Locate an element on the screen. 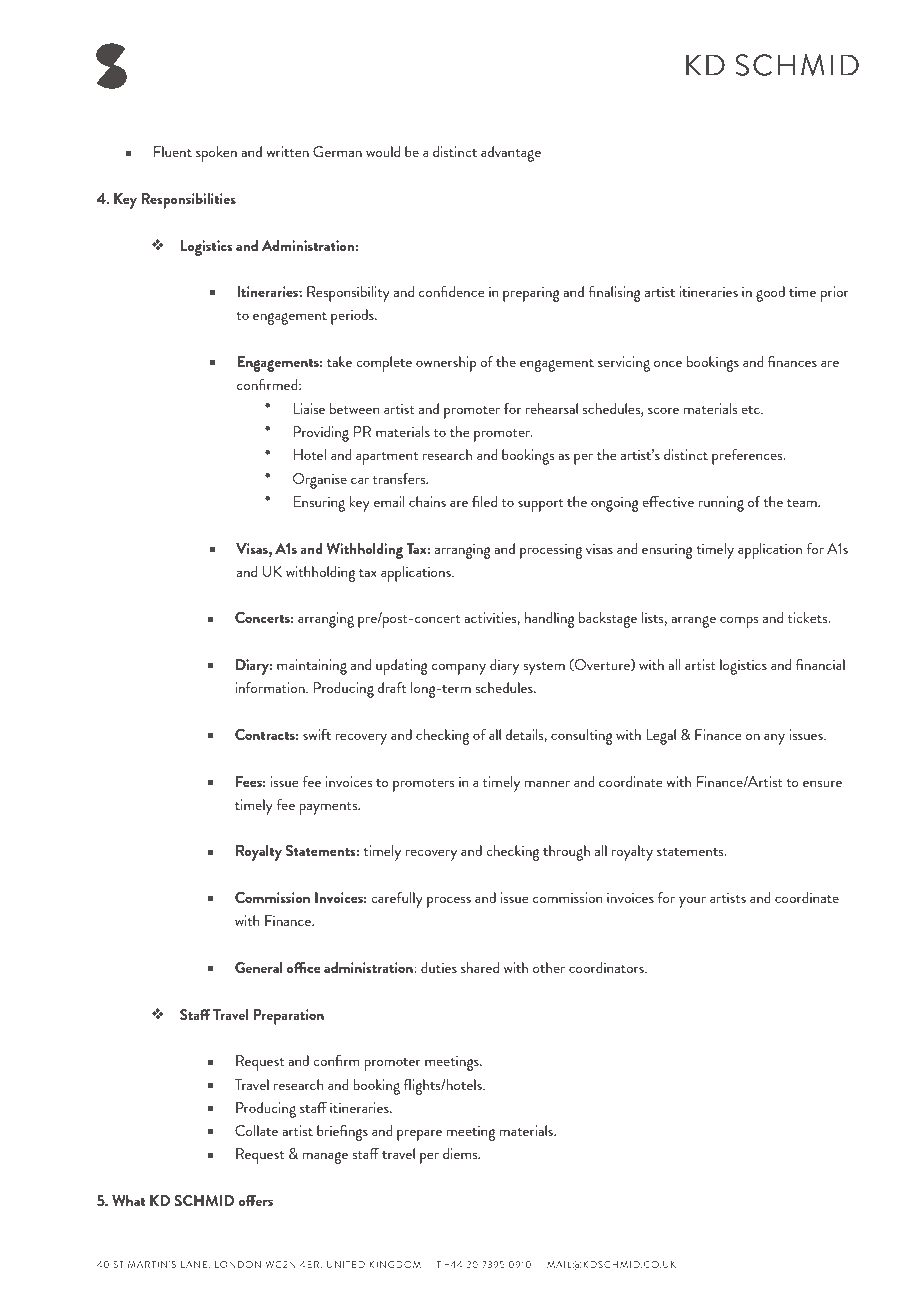 The width and height of the screenshot is (924, 1308). good is located at coordinates (770, 294).
